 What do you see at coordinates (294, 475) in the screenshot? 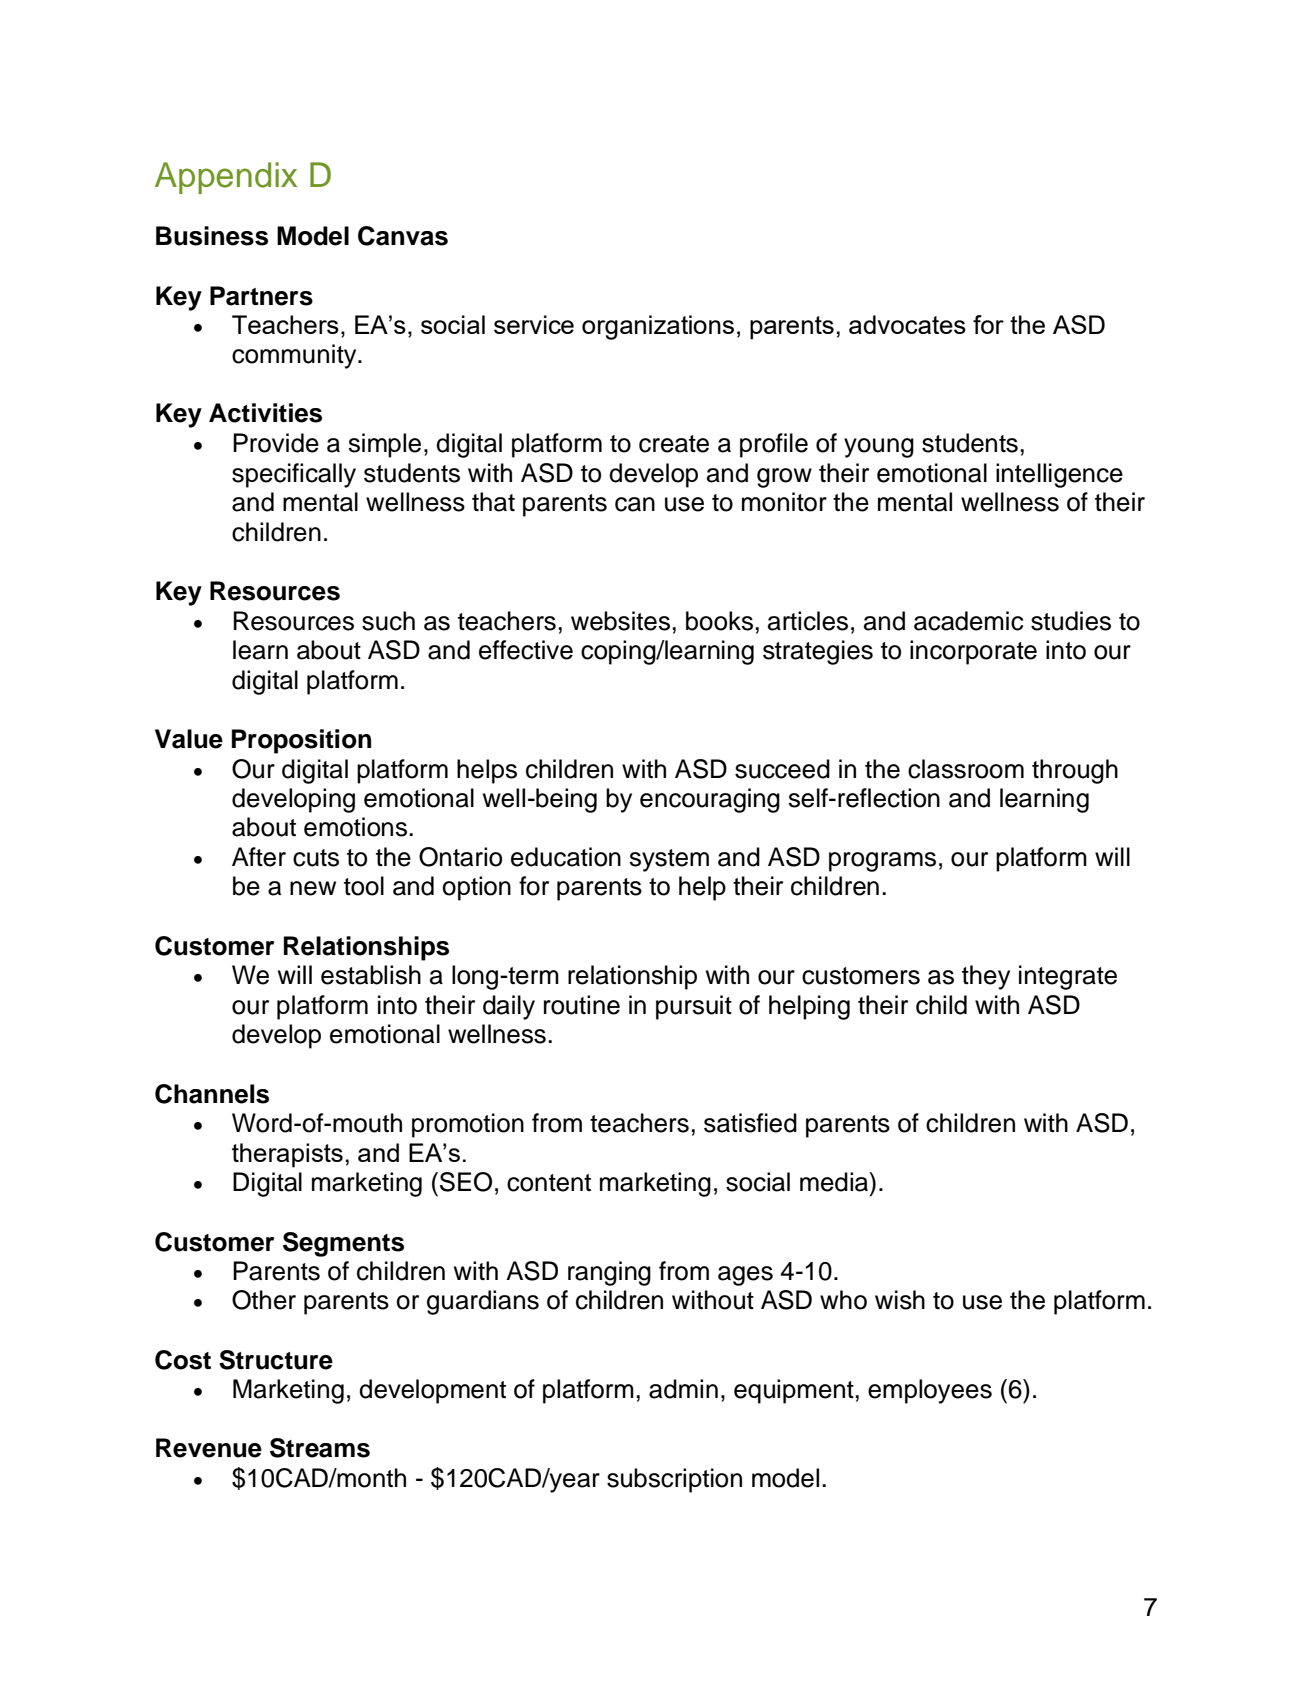
I see `specifically` at bounding box center [294, 475].
